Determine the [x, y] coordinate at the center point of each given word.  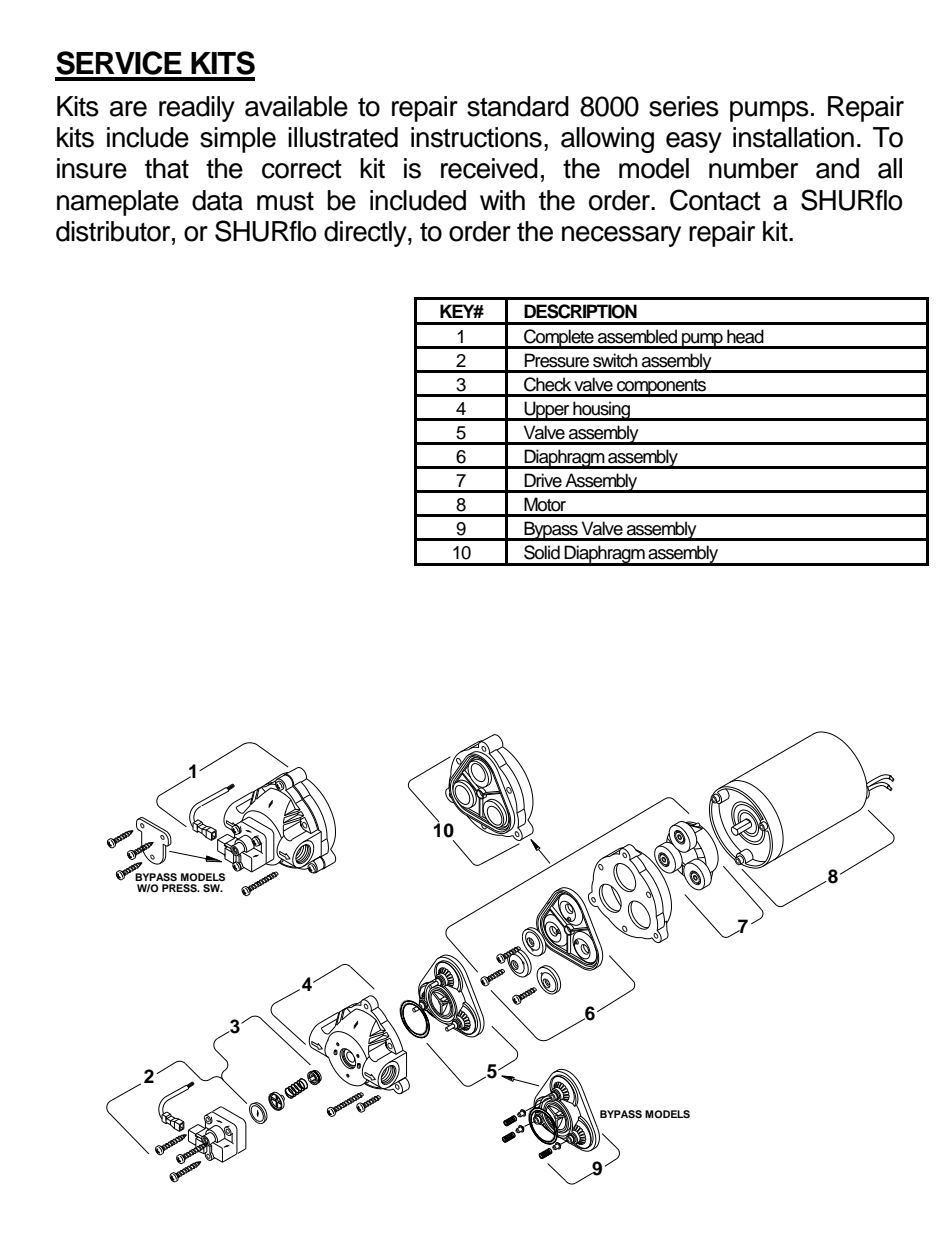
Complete [559, 339]
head [745, 336]
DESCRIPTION [580, 311]
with [502, 200]
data [217, 200]
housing [602, 411]
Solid [542, 552]
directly [366, 234]
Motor [545, 504]
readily [197, 109]
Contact [715, 200]
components [662, 388]
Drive [543, 480]
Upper [547, 411]
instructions [476, 137]
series [684, 106]
